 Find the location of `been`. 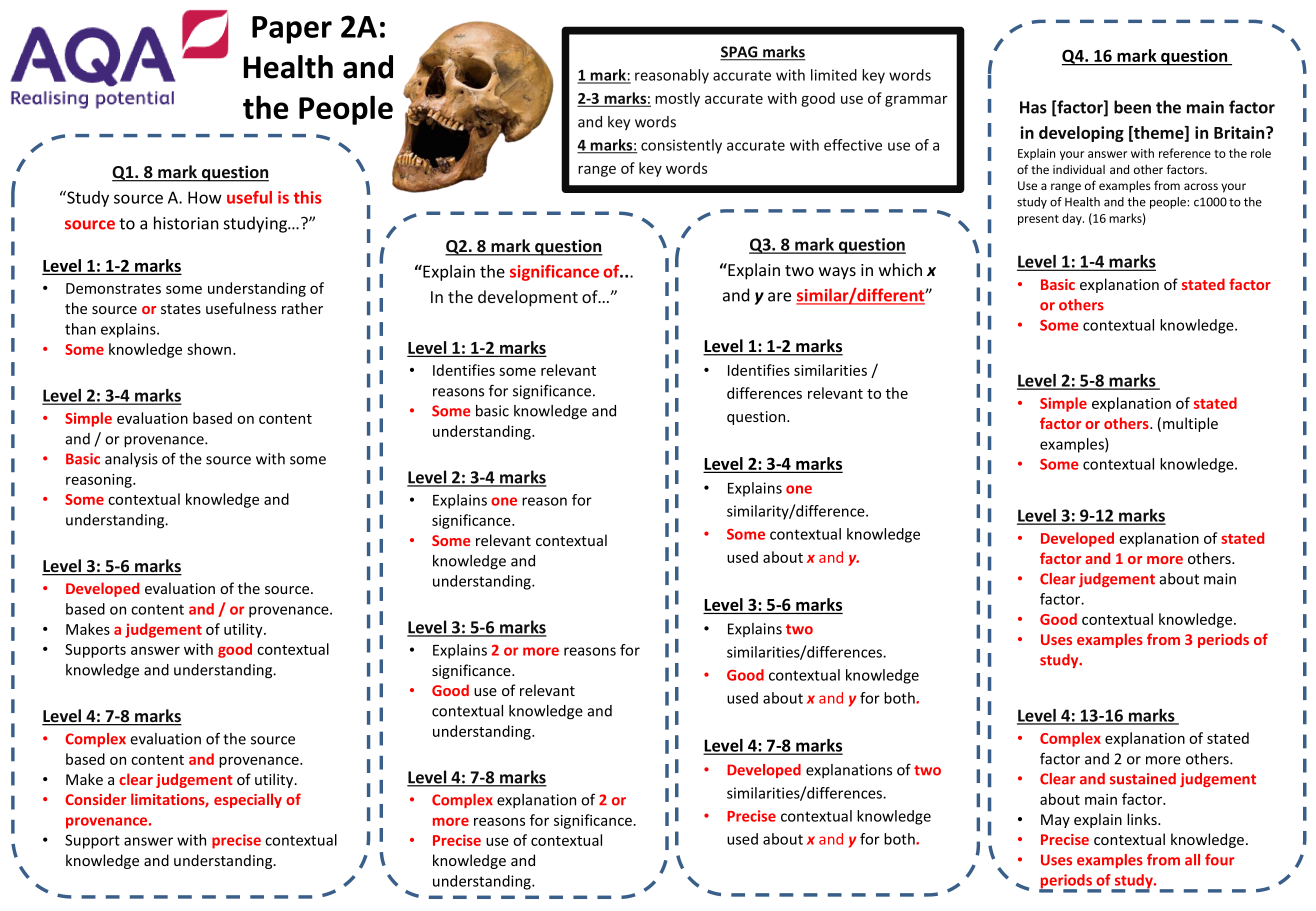

been is located at coordinates (1132, 107).
